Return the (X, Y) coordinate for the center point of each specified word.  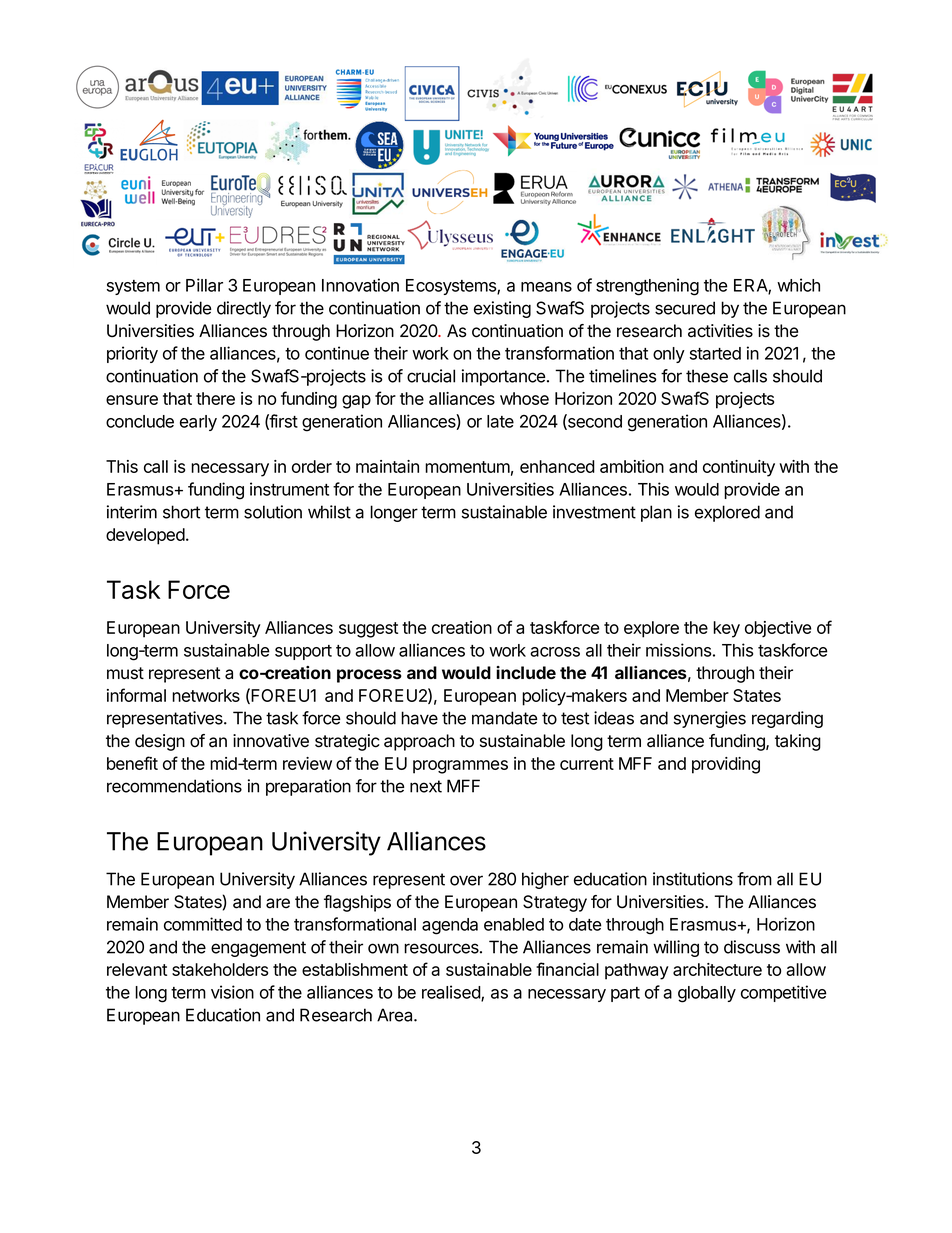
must (125, 673)
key (726, 629)
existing (502, 309)
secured (685, 308)
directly (244, 309)
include (526, 672)
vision (232, 992)
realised (452, 993)
